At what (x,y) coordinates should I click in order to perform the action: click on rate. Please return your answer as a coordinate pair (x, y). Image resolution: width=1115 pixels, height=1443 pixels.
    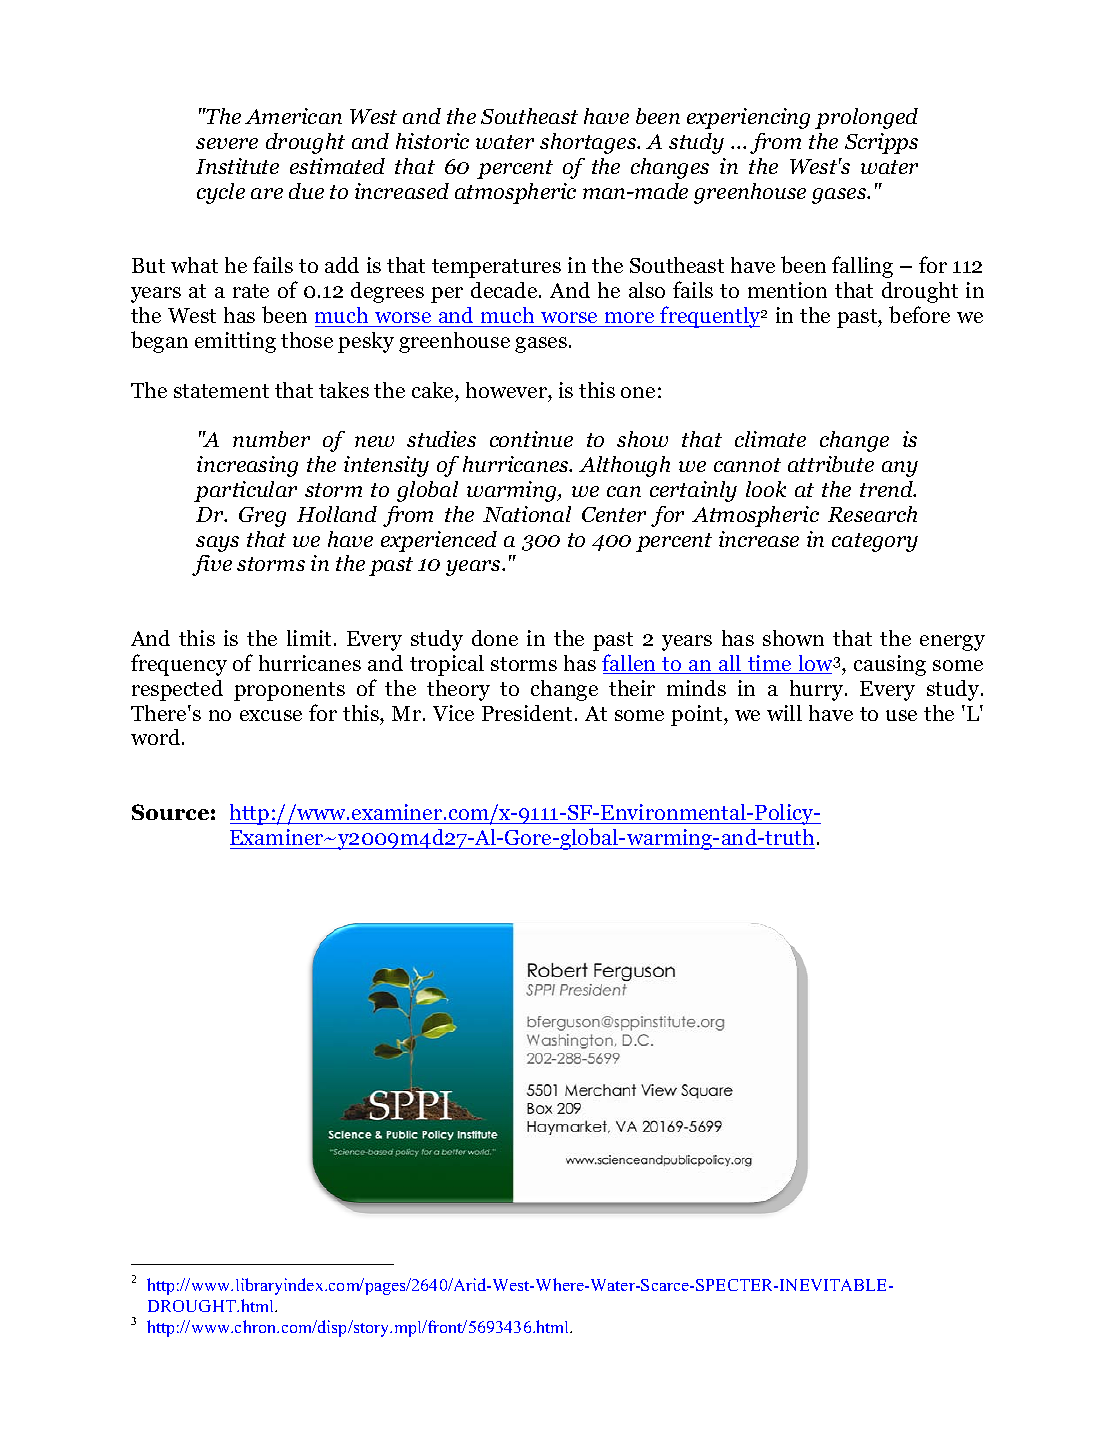
    Looking at the image, I should click on (251, 291).
